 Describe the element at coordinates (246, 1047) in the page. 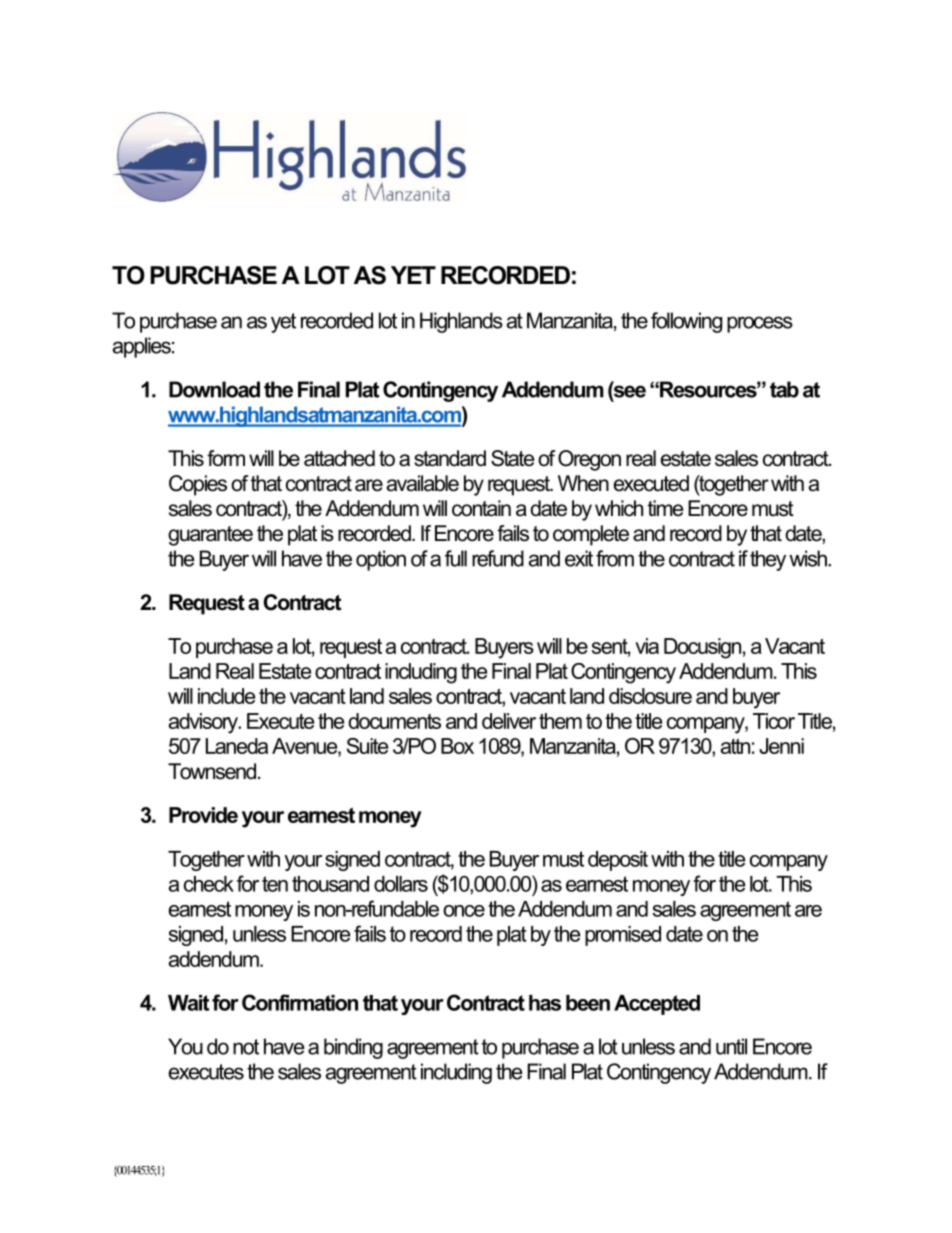

I see `not` at that location.
